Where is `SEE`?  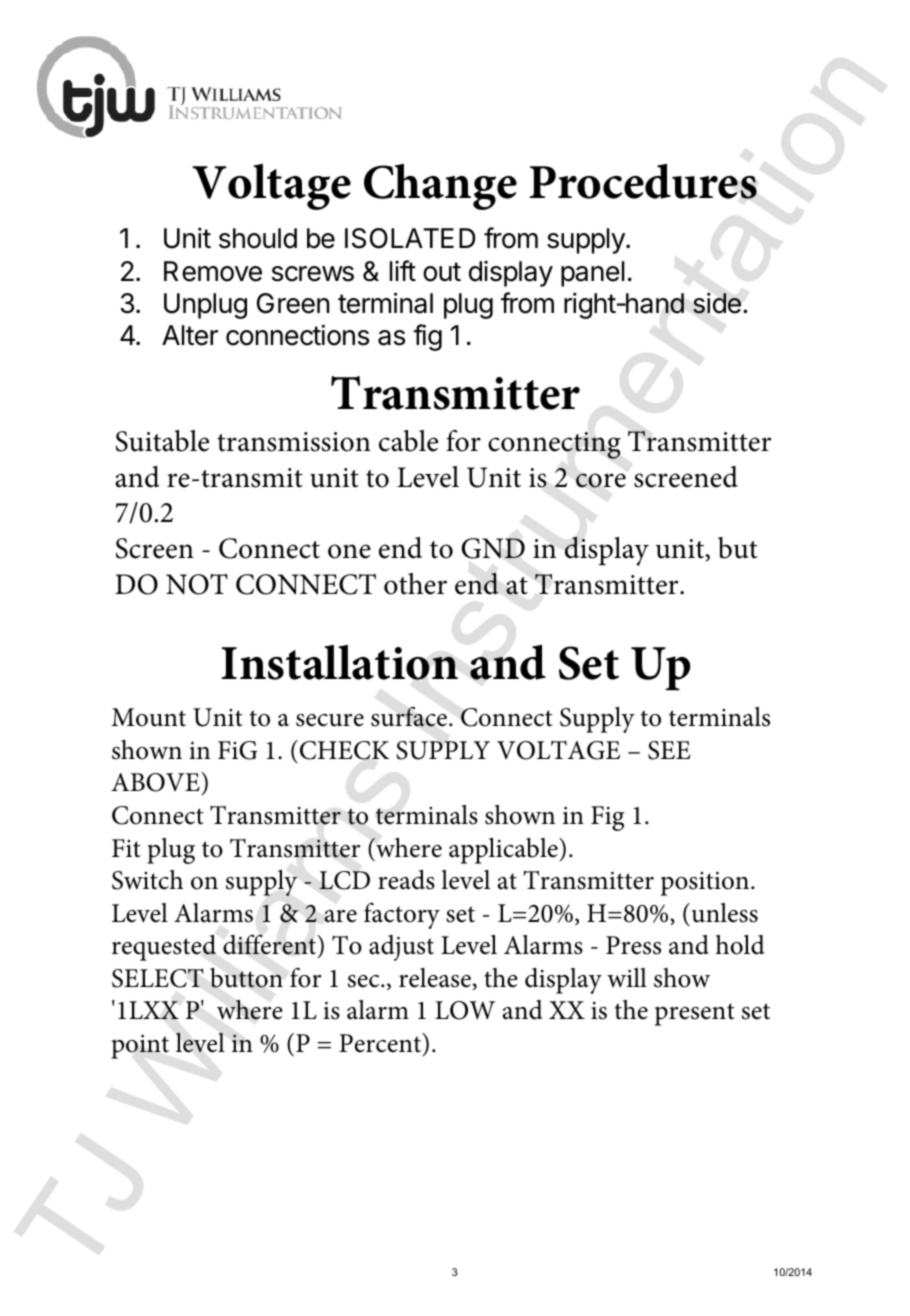
SEE is located at coordinates (669, 750).
